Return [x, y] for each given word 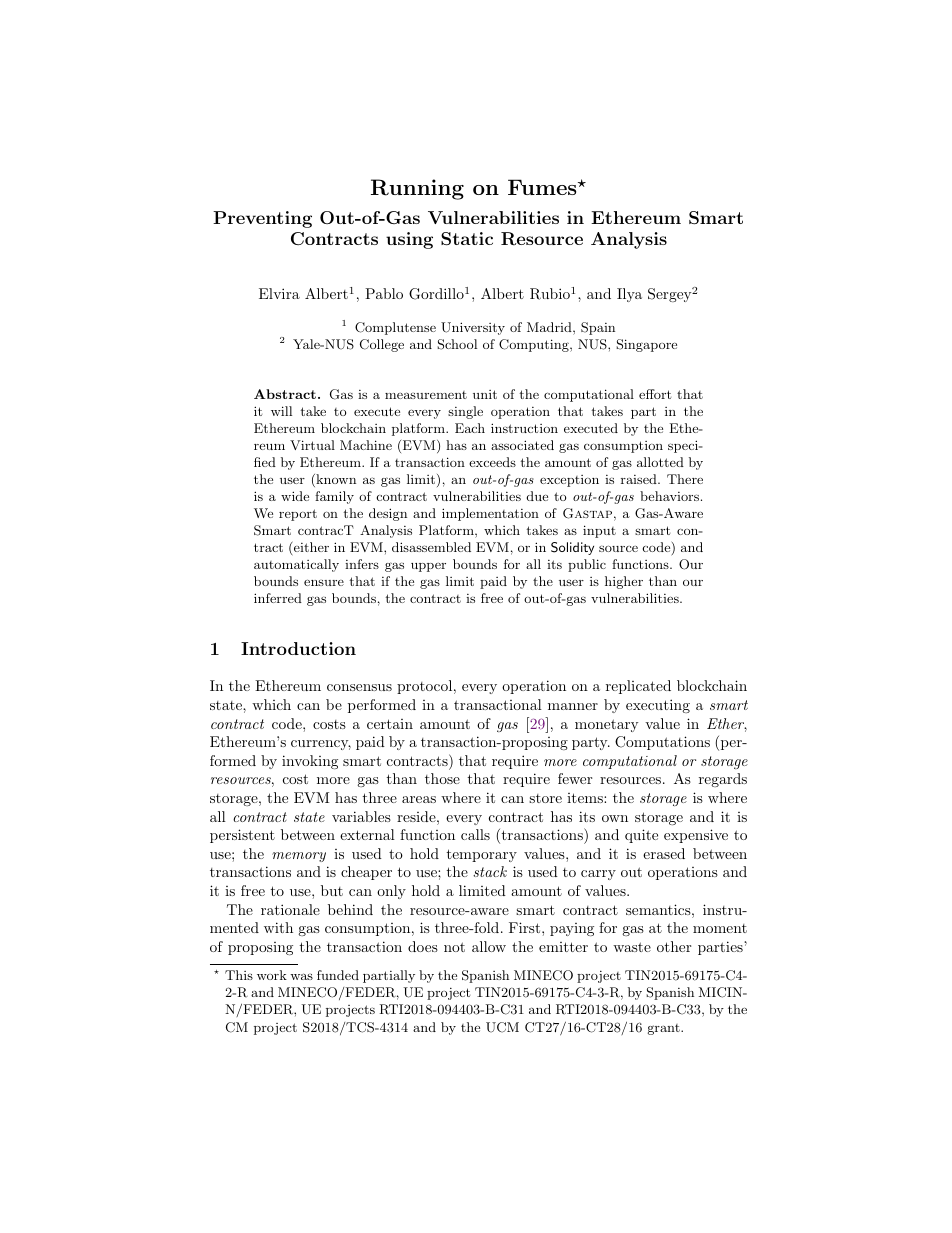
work [272, 975]
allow [489, 946]
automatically [296, 565]
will [281, 411]
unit [485, 394]
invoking [310, 762]
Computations [662, 743]
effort [655, 394]
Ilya [629, 295]
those [442, 778]
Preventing [262, 219]
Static [467, 239]
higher [624, 582]
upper [428, 567]
